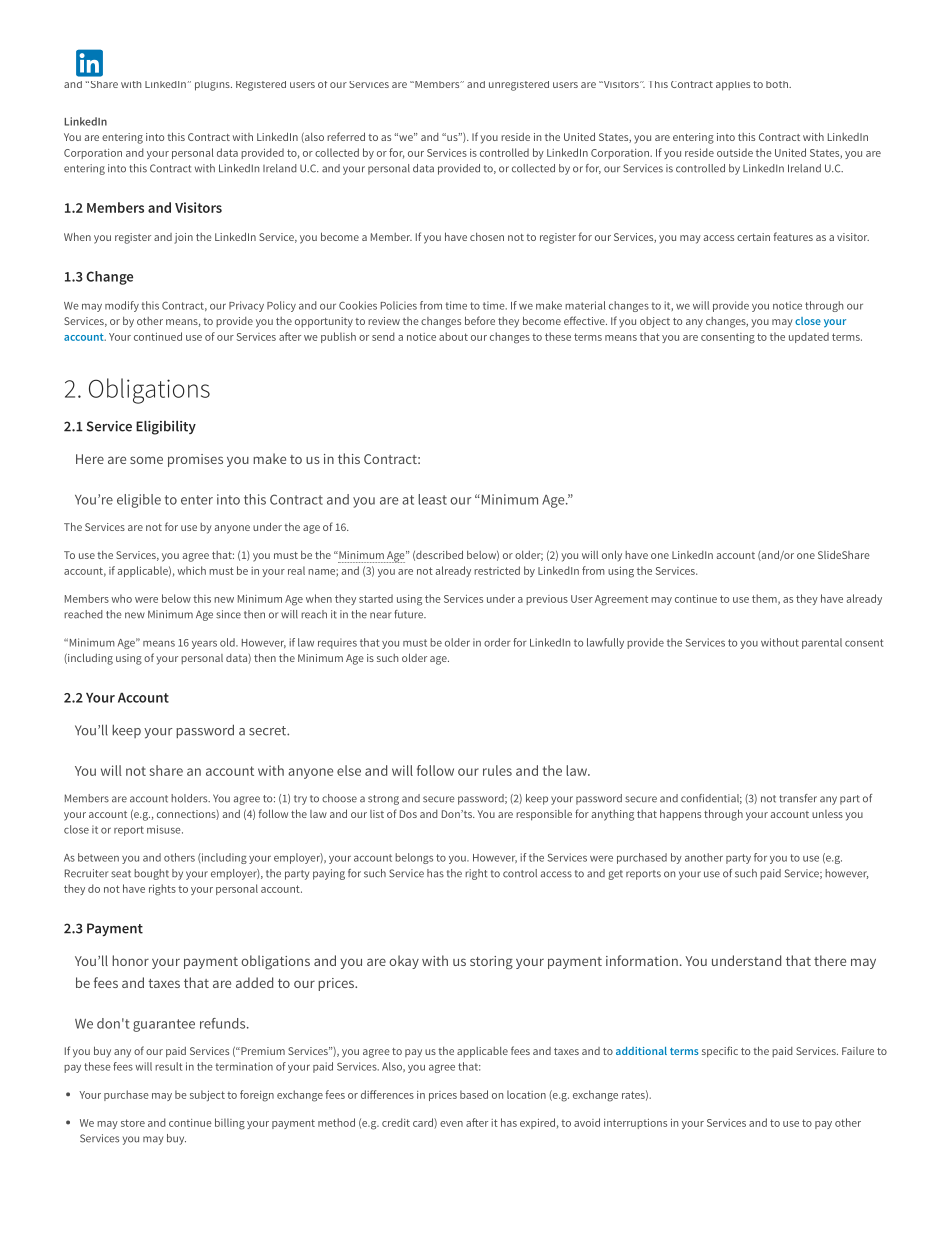  I want to click on secret, so click(268, 731).
